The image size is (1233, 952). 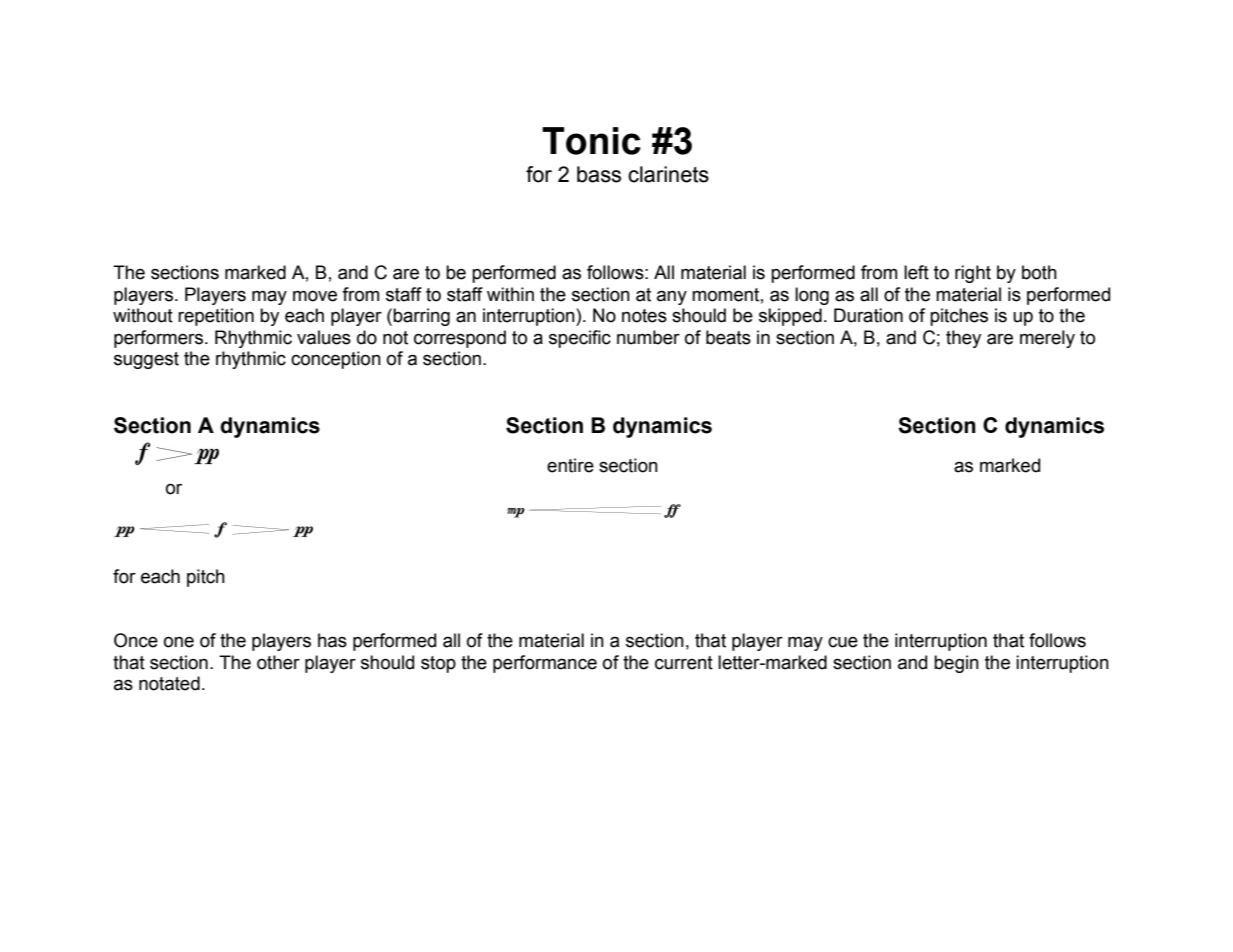 What do you see at coordinates (146, 360) in the screenshot?
I see `suggest` at bounding box center [146, 360].
